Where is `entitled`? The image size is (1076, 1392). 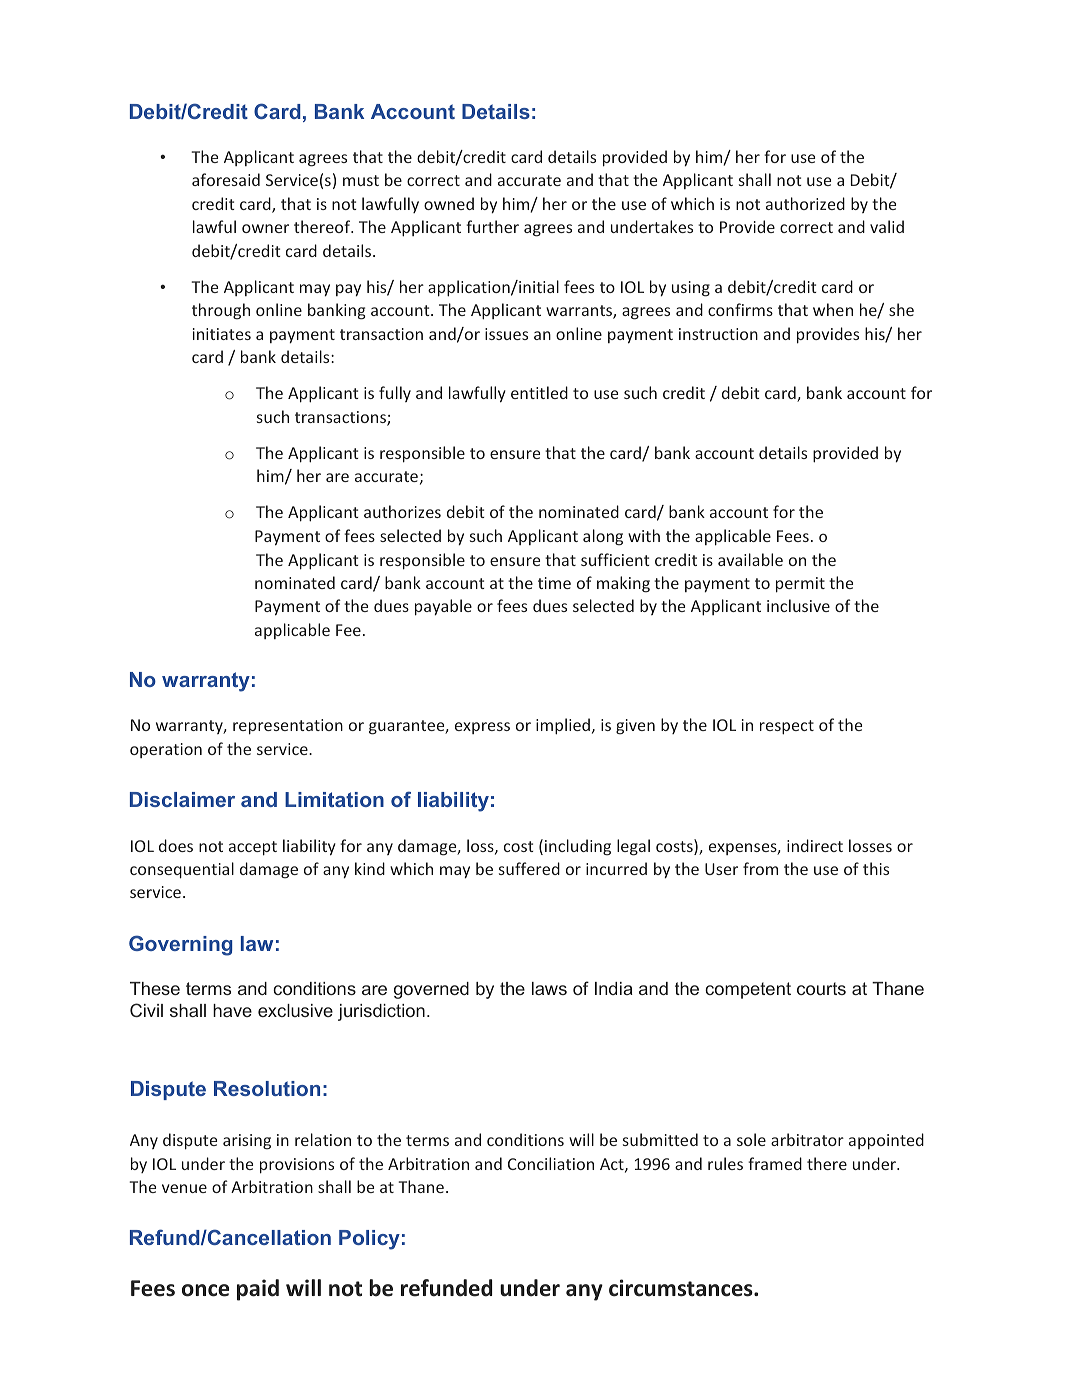 entitled is located at coordinates (539, 392).
